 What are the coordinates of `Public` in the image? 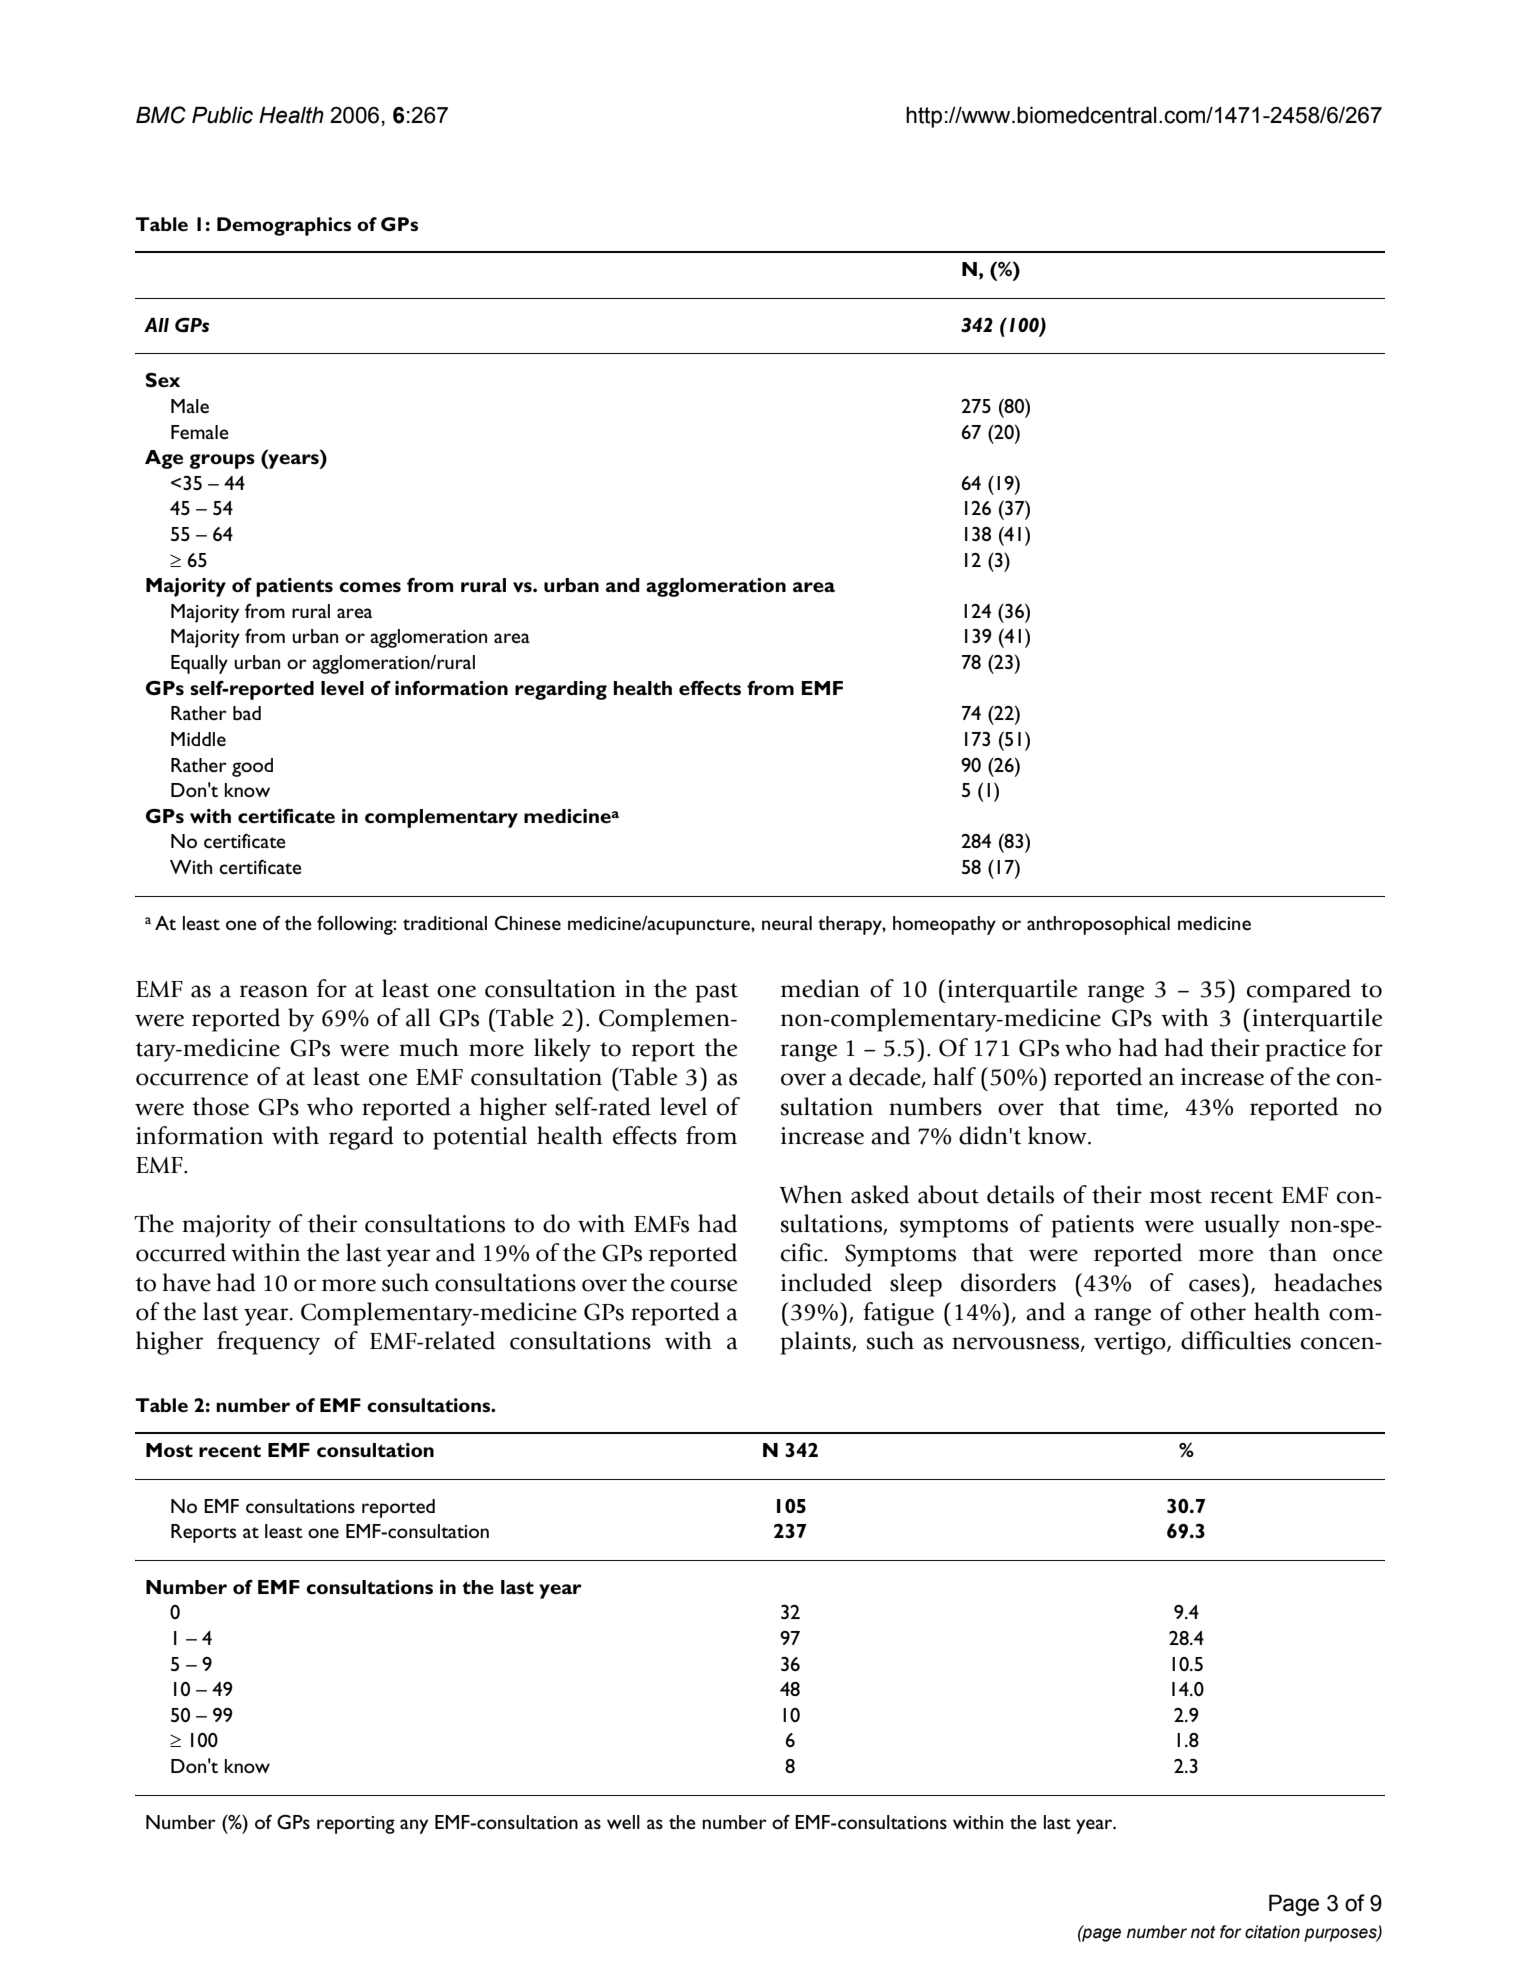 It's located at (222, 115).
